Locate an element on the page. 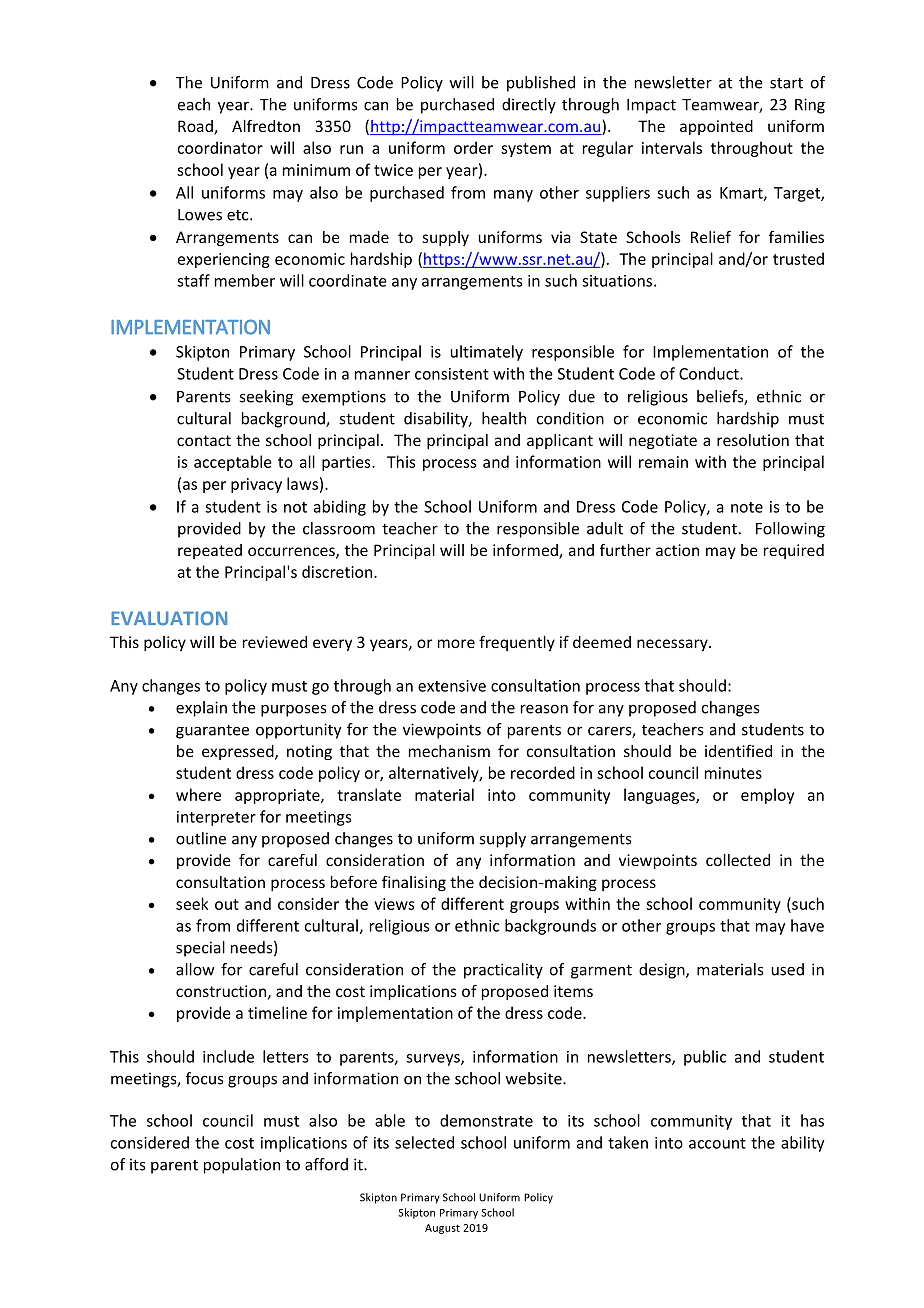 The image size is (924, 1308). population is located at coordinates (242, 1166).
